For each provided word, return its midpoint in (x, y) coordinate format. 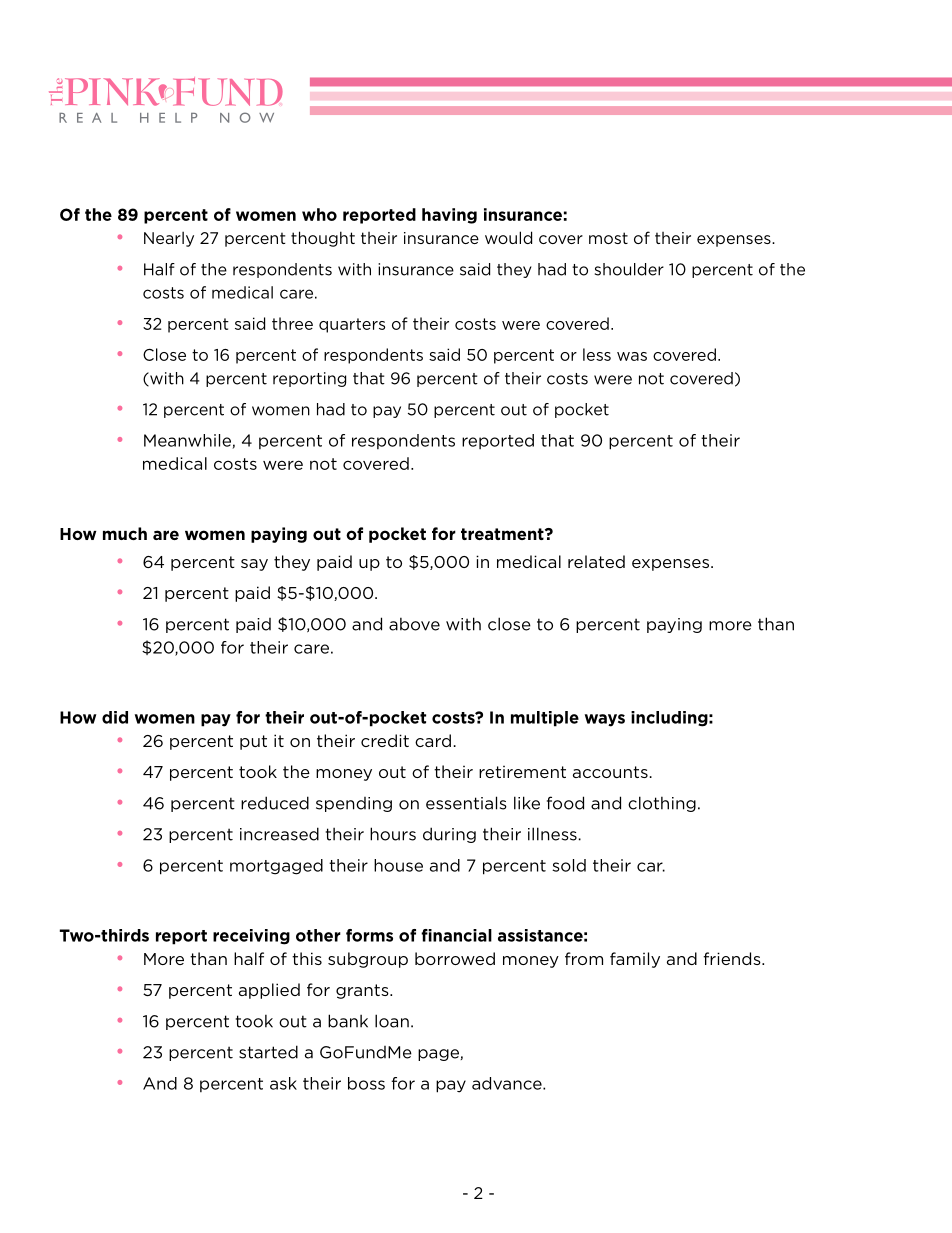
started (268, 1052)
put (253, 742)
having (449, 216)
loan (392, 1021)
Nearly (169, 239)
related (596, 561)
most (608, 238)
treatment (503, 534)
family (635, 960)
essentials (466, 803)
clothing (662, 804)
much (125, 533)
